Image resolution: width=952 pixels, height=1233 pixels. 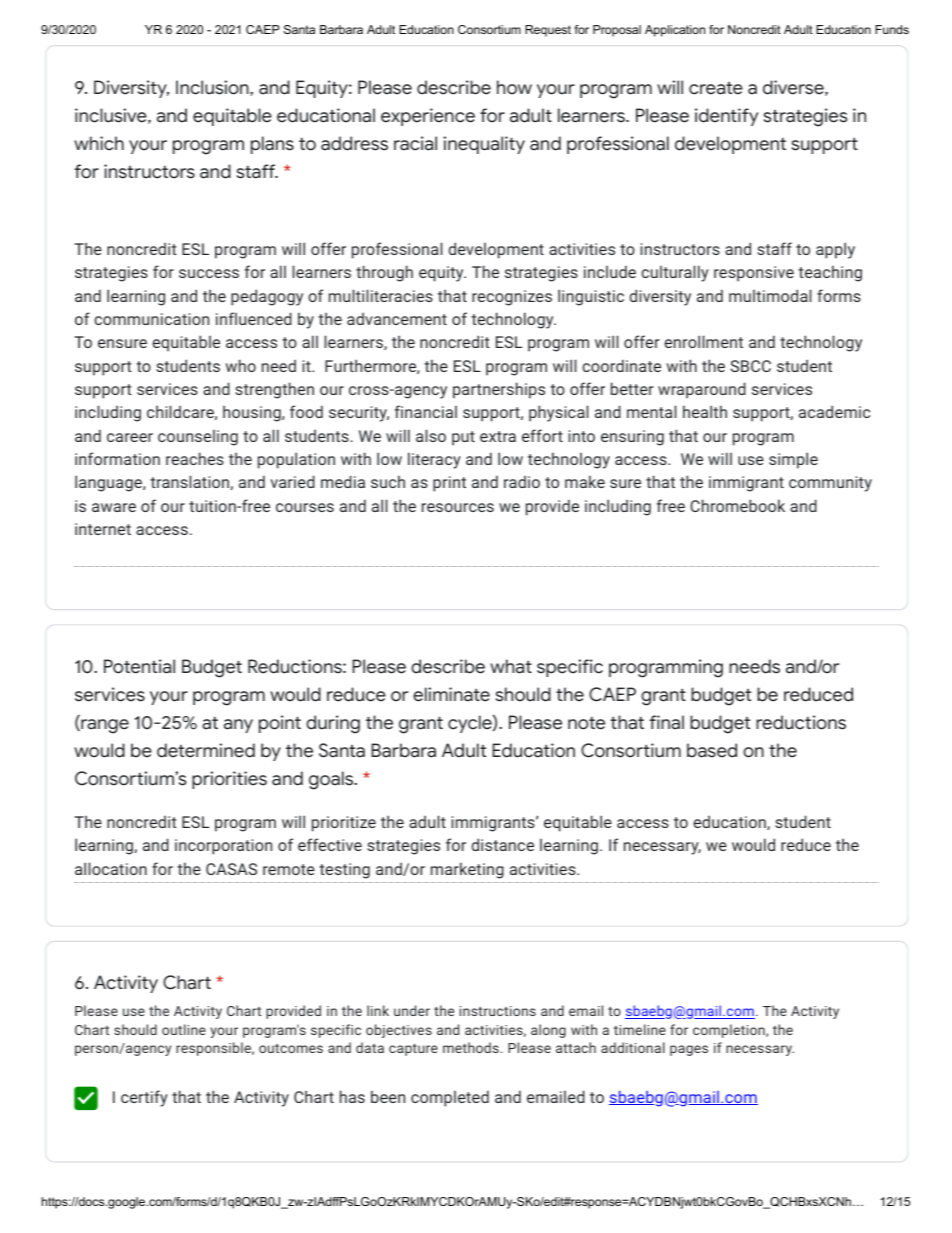 What do you see at coordinates (511, 666) in the image?
I see `what` at bounding box center [511, 666].
